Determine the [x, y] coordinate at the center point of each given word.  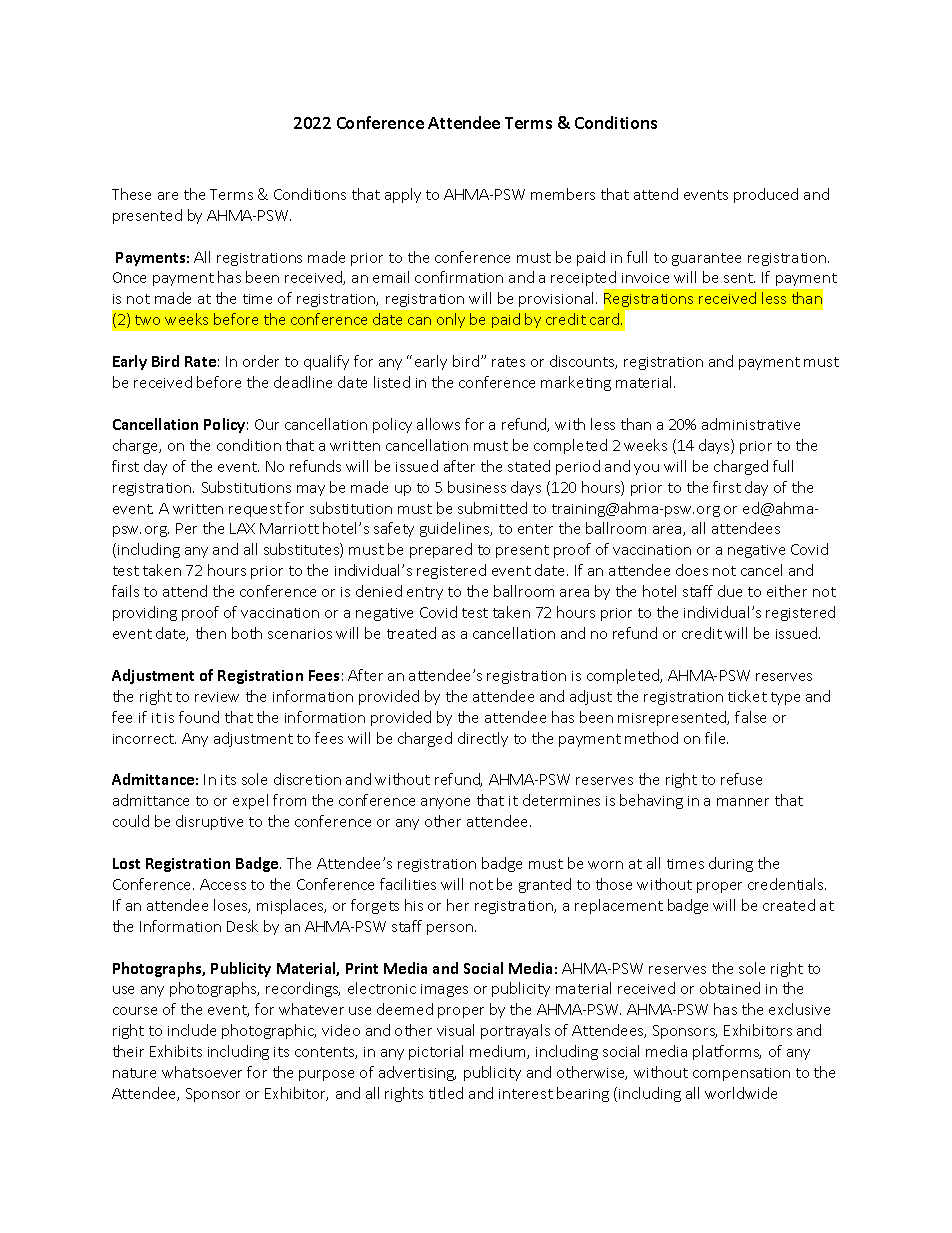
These [131, 194]
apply [403, 195]
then [211, 633]
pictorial [436, 1052]
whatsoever [202, 1072]
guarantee [706, 259]
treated [411, 633]
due [730, 591]
